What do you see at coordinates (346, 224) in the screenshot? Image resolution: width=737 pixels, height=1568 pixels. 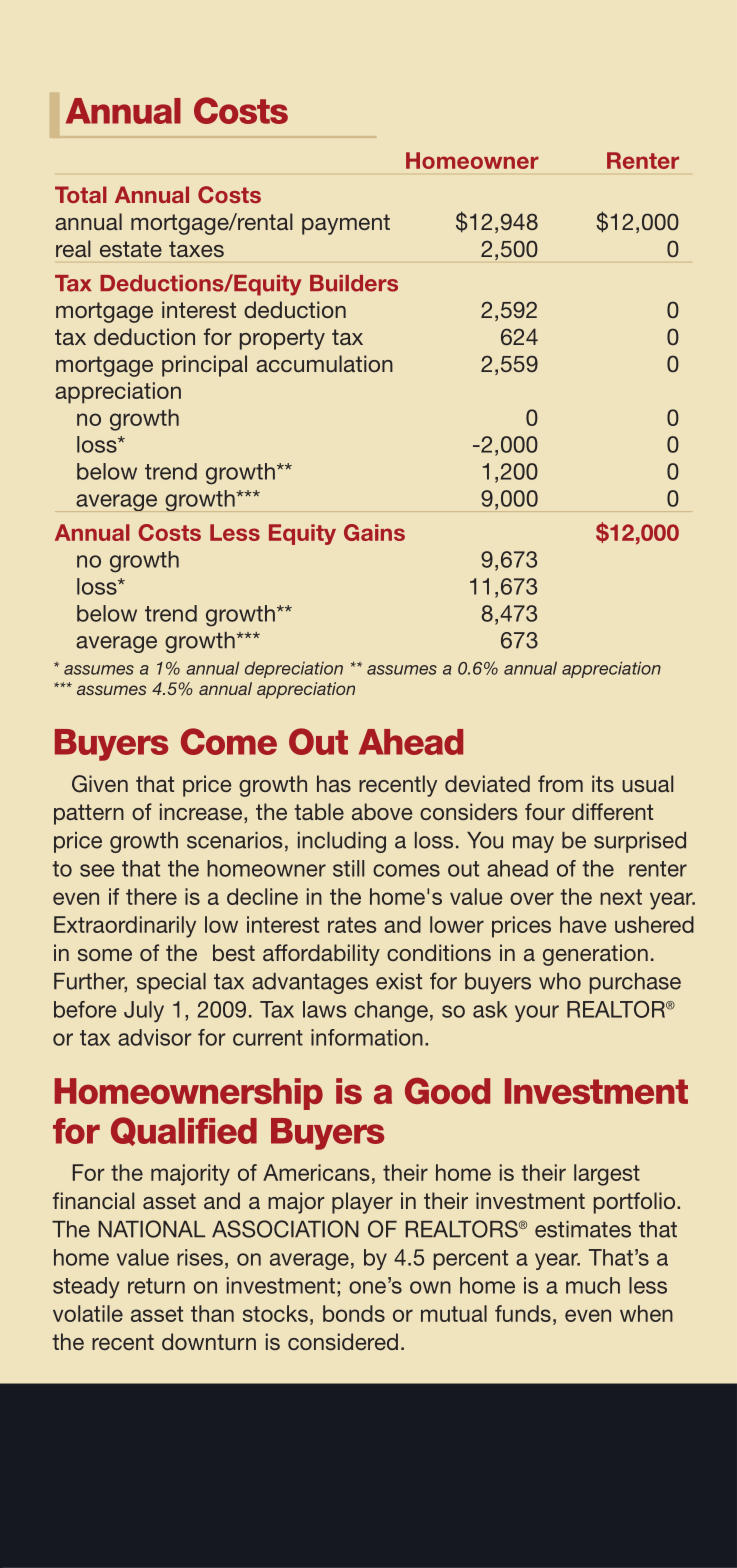 I see `payment` at bounding box center [346, 224].
